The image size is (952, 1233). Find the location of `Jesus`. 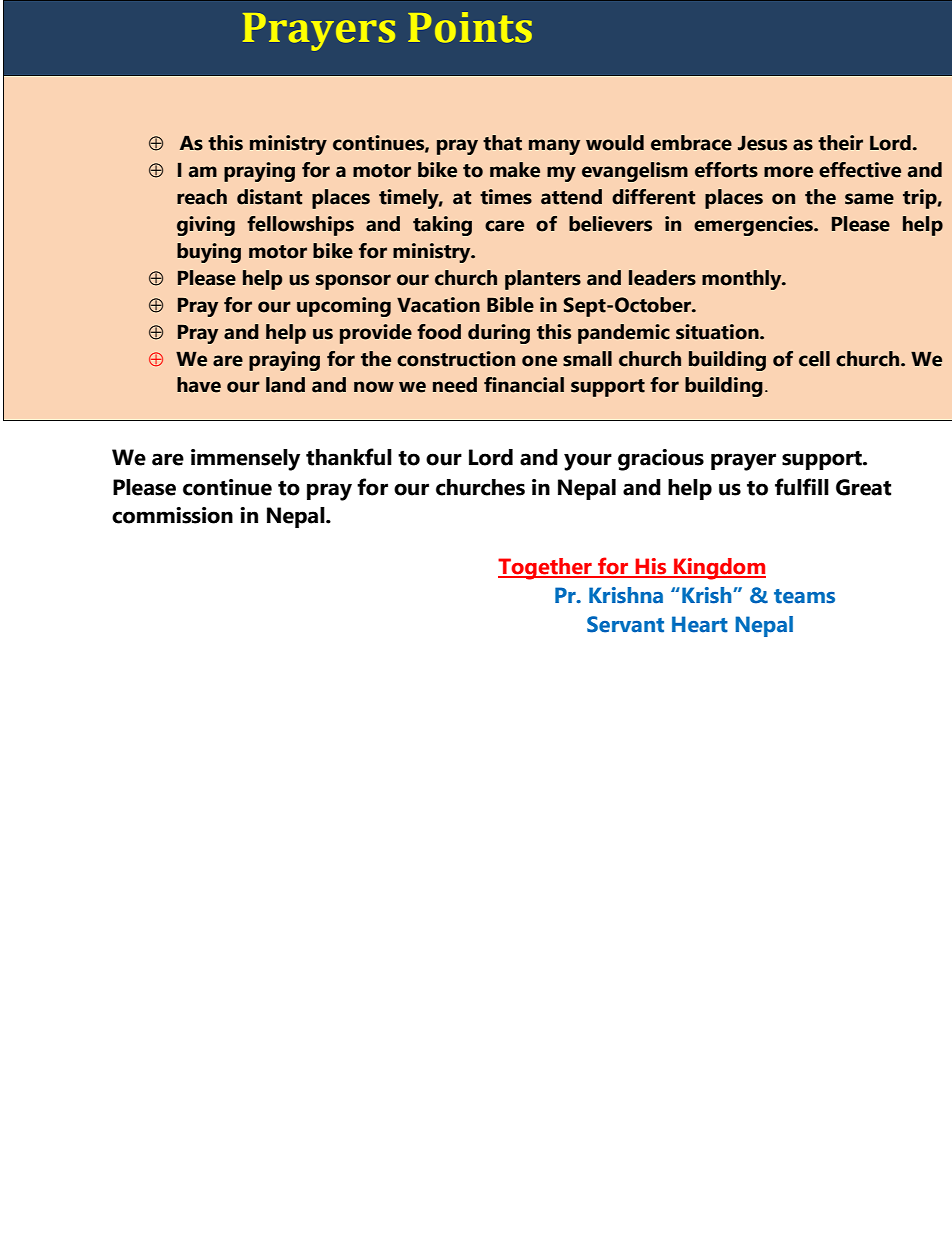

Jesus is located at coordinates (762, 143).
